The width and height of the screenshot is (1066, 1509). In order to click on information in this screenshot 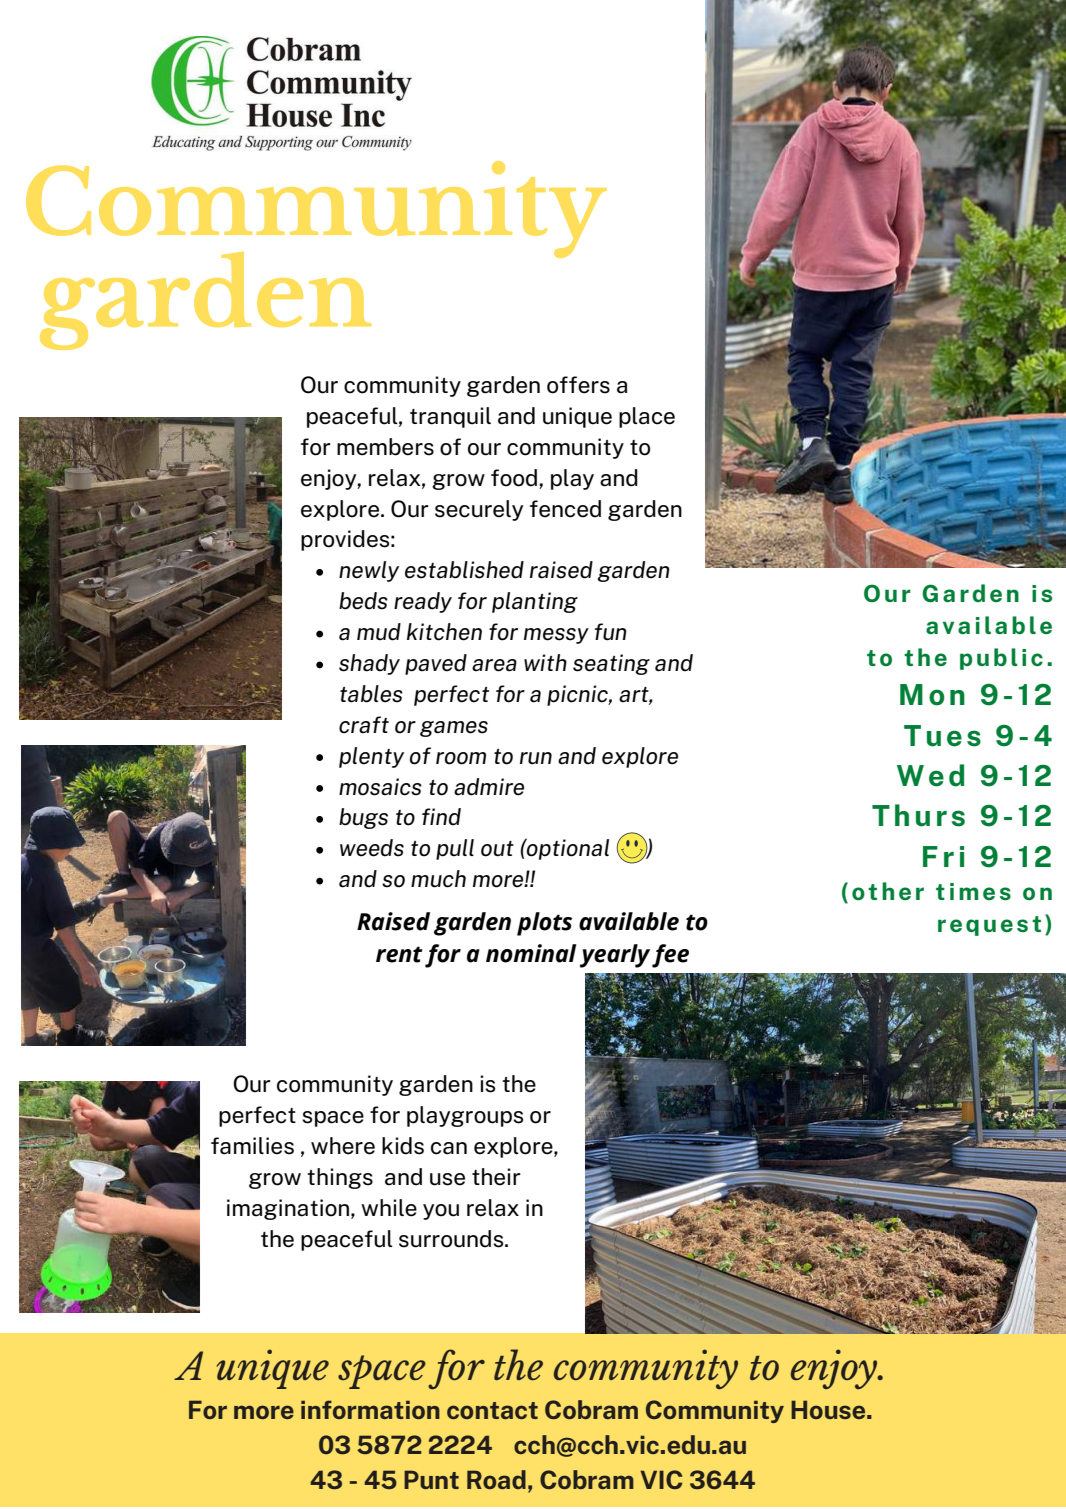, I will do `click(370, 1409)`.
